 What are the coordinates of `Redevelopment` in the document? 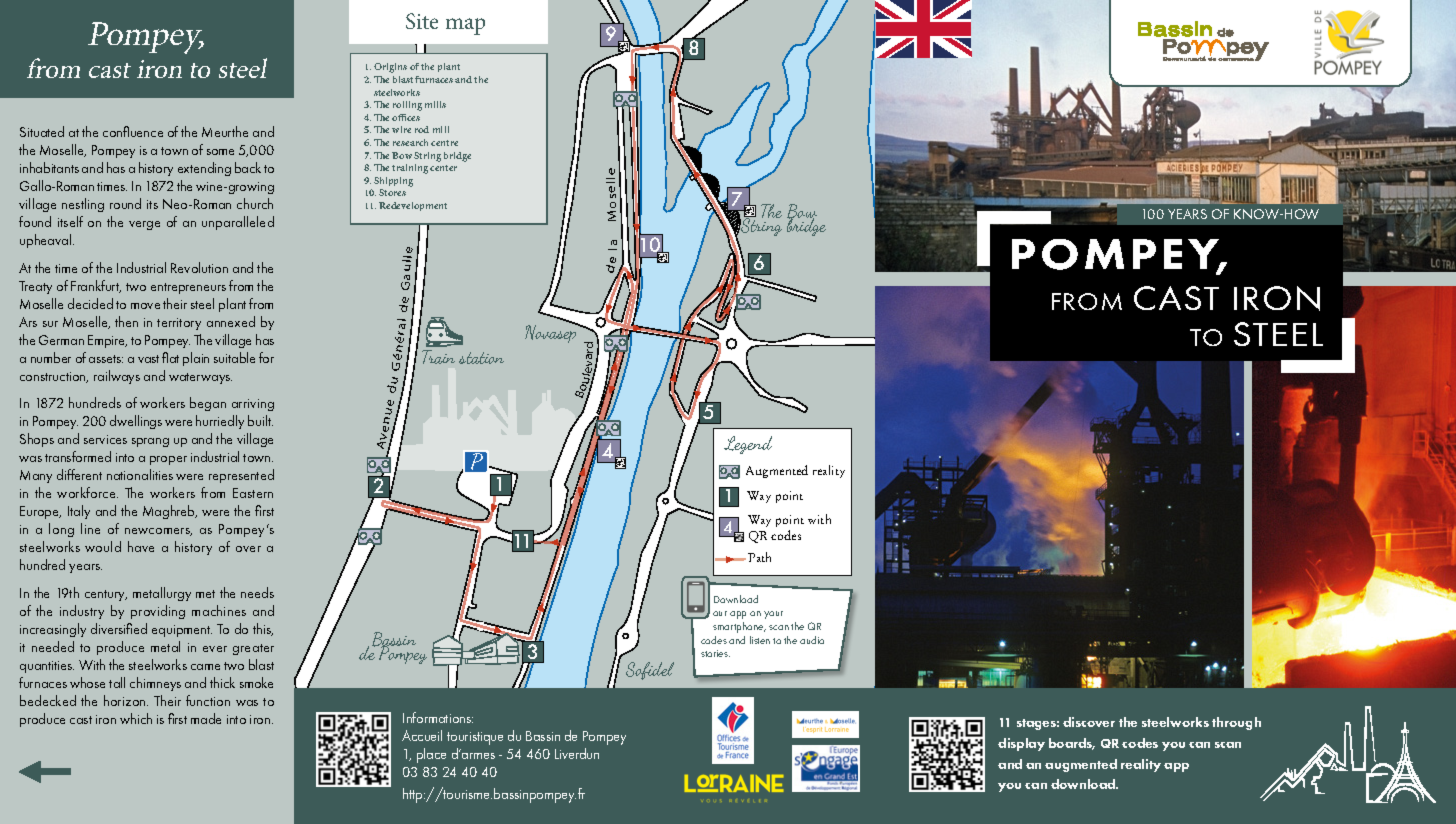 It's located at (413, 206).
